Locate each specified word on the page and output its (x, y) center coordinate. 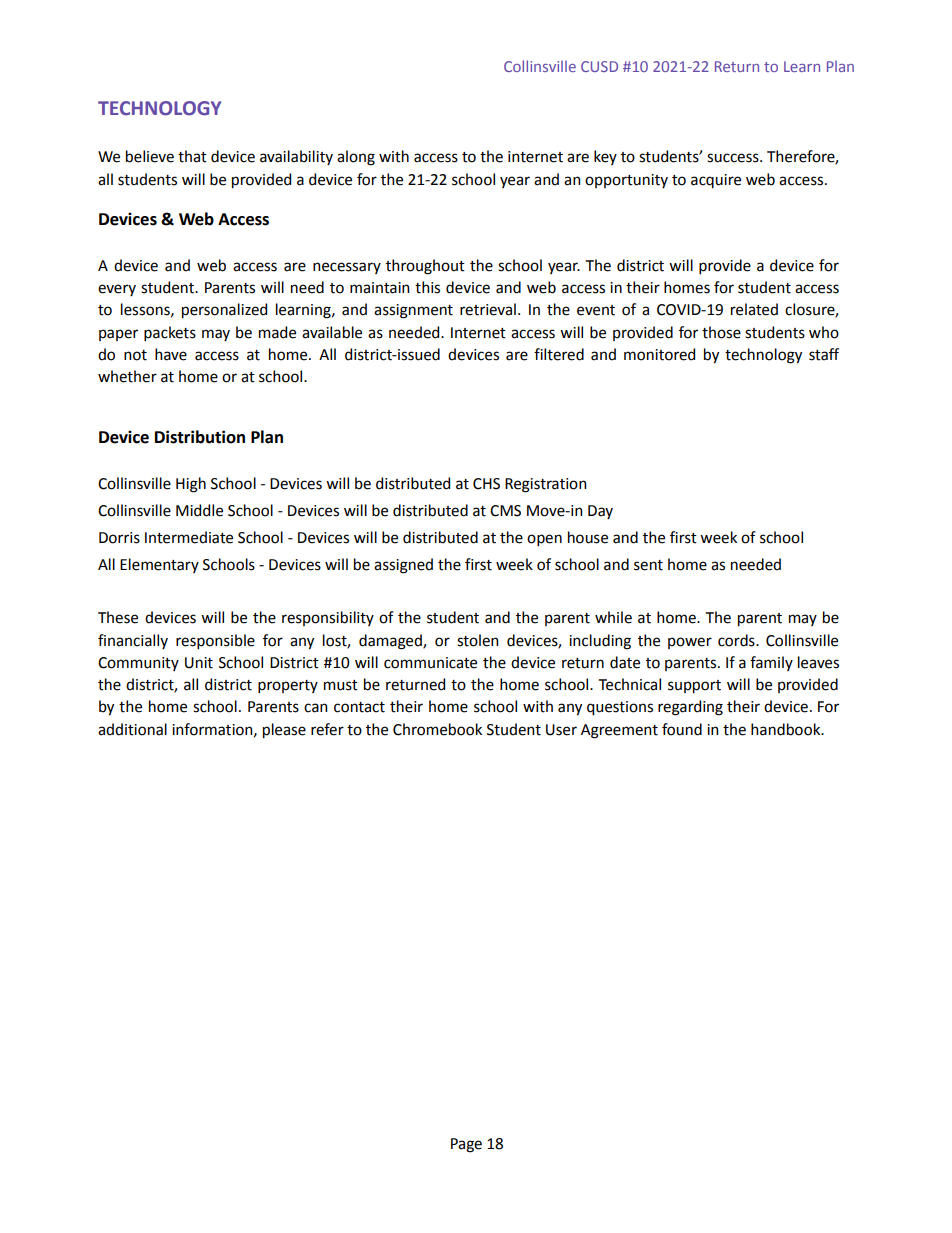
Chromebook (437, 729)
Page (466, 1145)
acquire (716, 181)
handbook (787, 729)
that (192, 156)
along (356, 158)
